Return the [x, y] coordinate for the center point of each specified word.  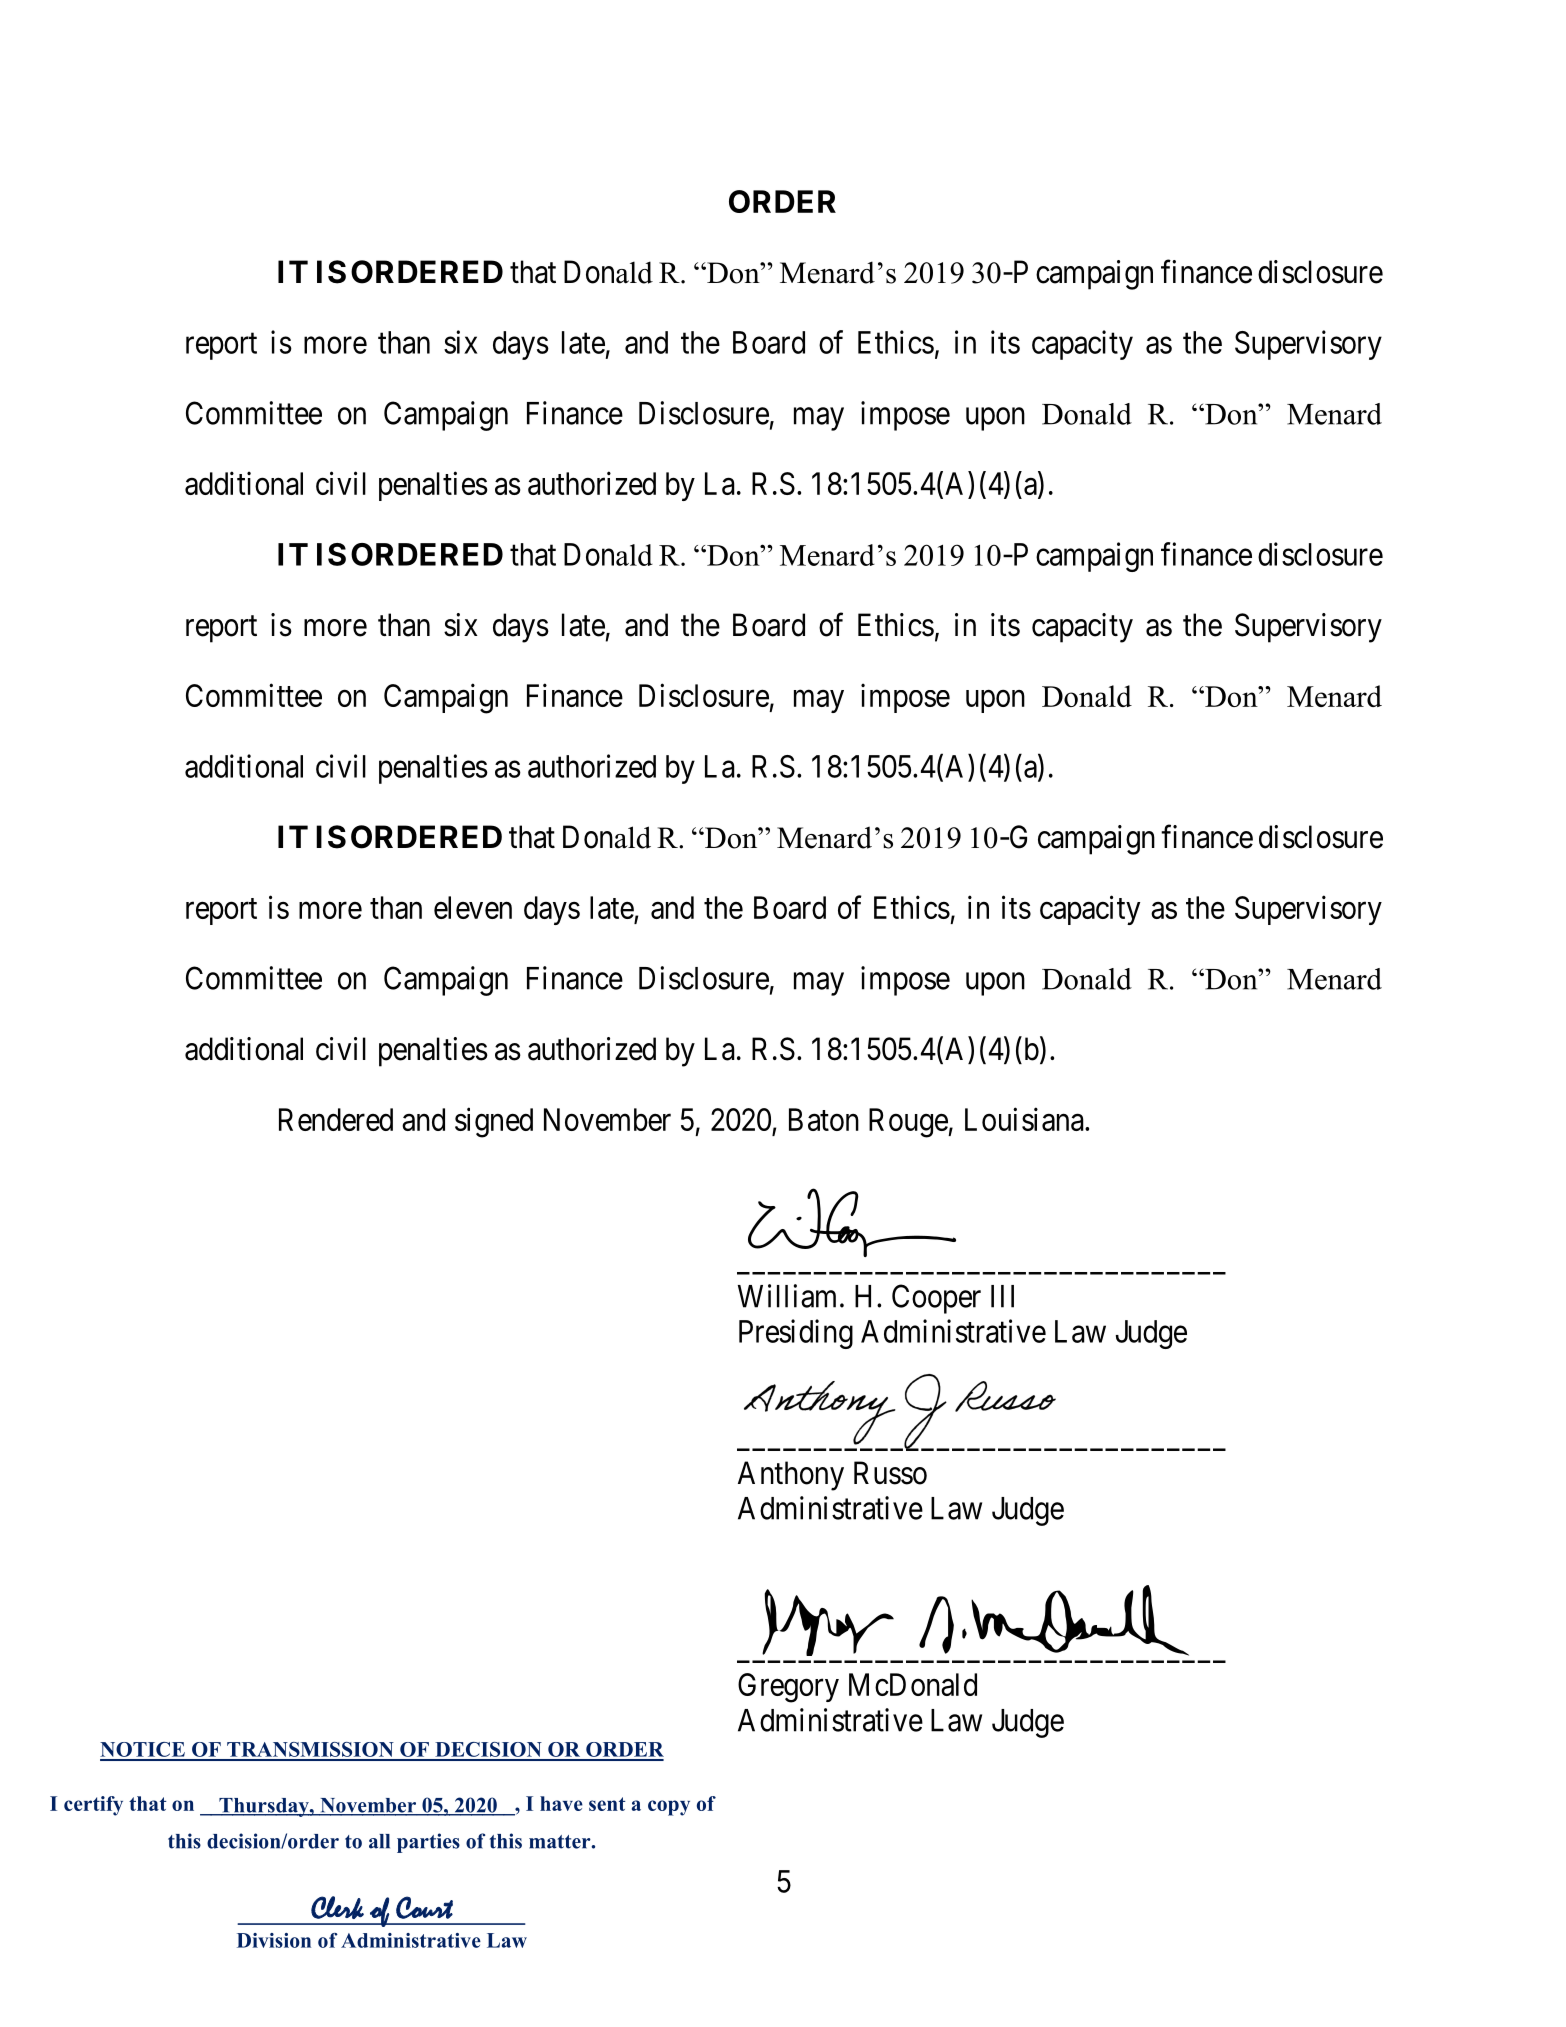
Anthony [791, 1476]
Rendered [336, 1119]
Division [274, 1940]
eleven [473, 907]
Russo [890, 1473]
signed [494, 1122]
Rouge [909, 1123]
